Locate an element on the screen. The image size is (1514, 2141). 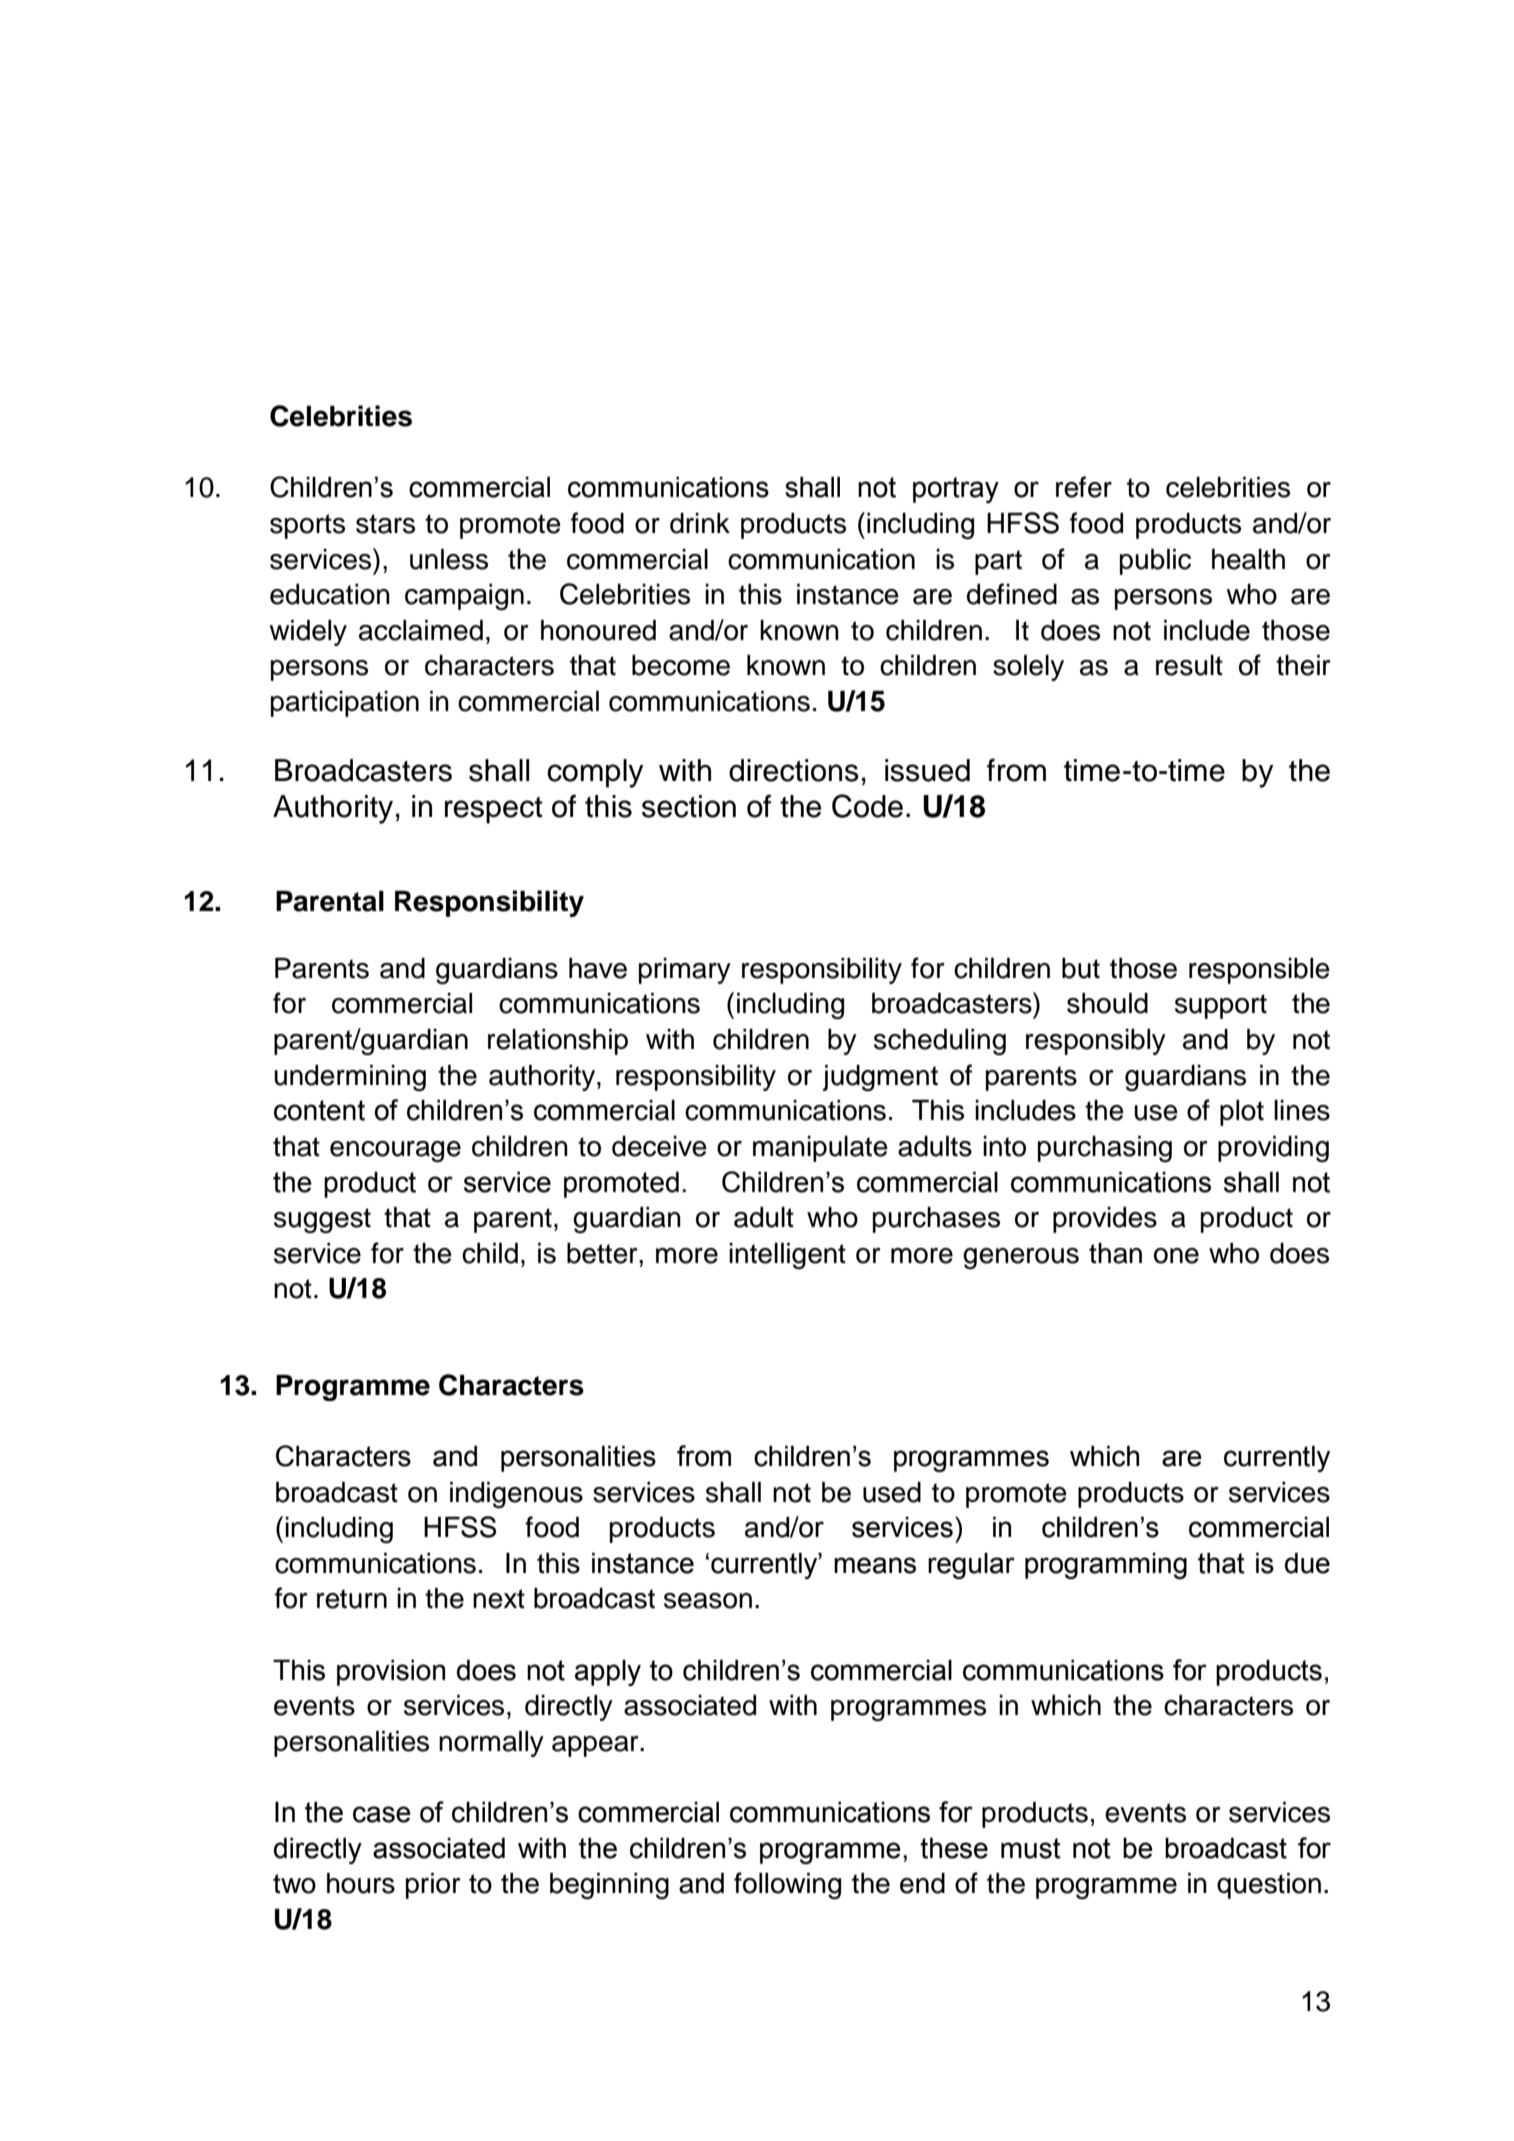
drink is located at coordinates (700, 523).
